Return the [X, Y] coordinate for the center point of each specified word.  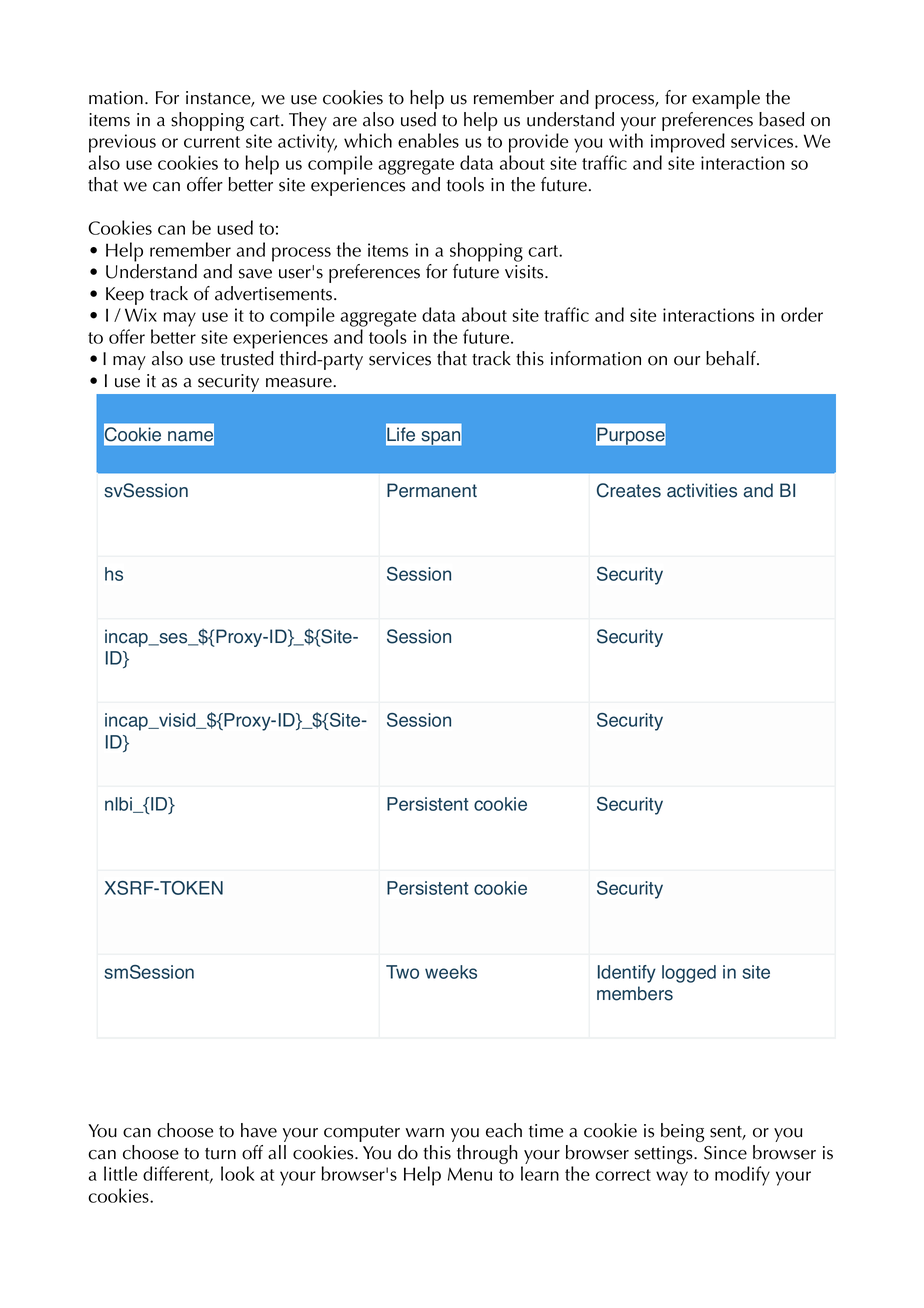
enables [428, 140]
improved [688, 143]
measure [300, 383]
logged [689, 974]
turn [220, 1154]
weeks [451, 972]
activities [702, 490]
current [212, 142]
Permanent [432, 490]
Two [402, 972]
